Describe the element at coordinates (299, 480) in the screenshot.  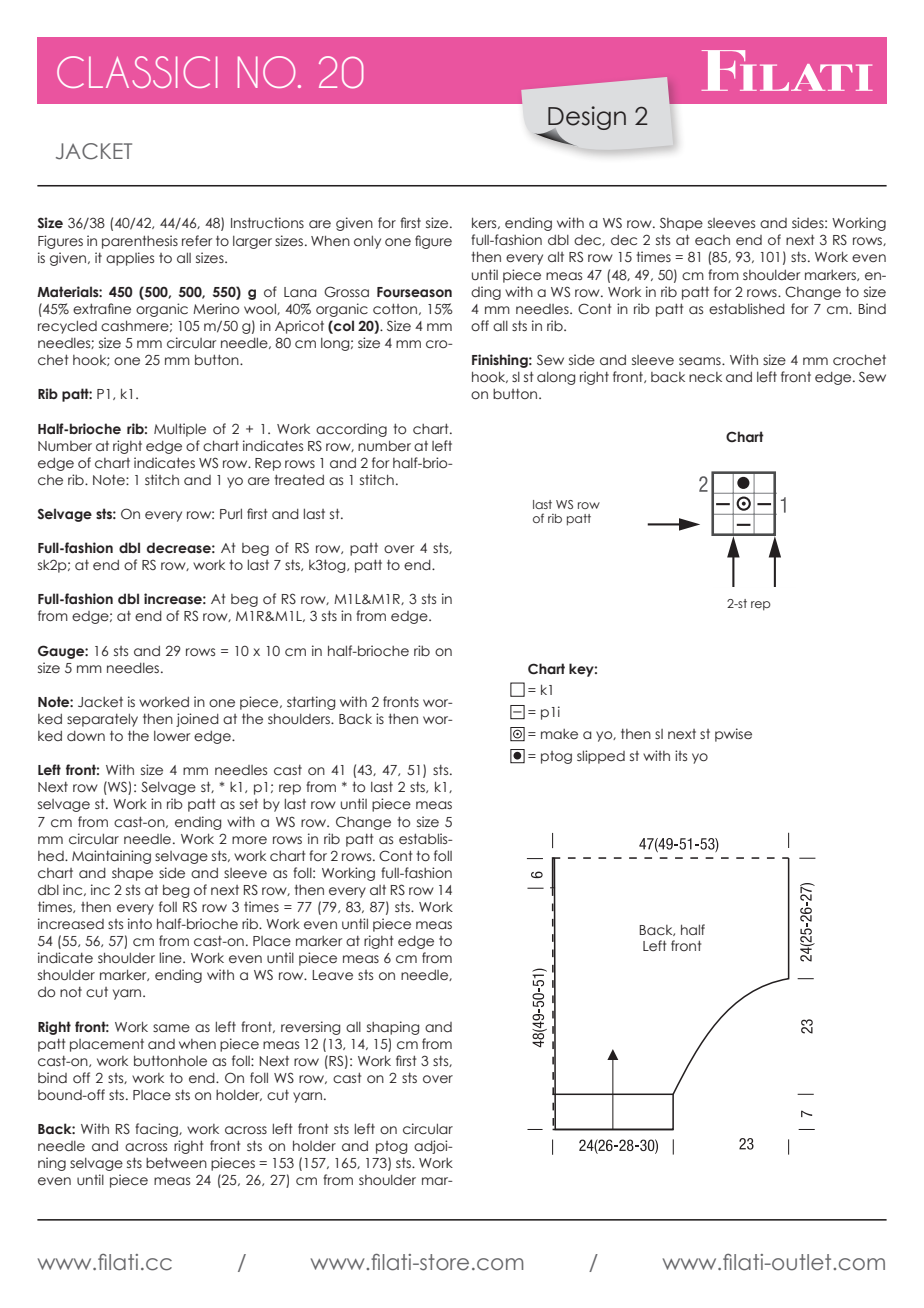
I see `treated` at that location.
